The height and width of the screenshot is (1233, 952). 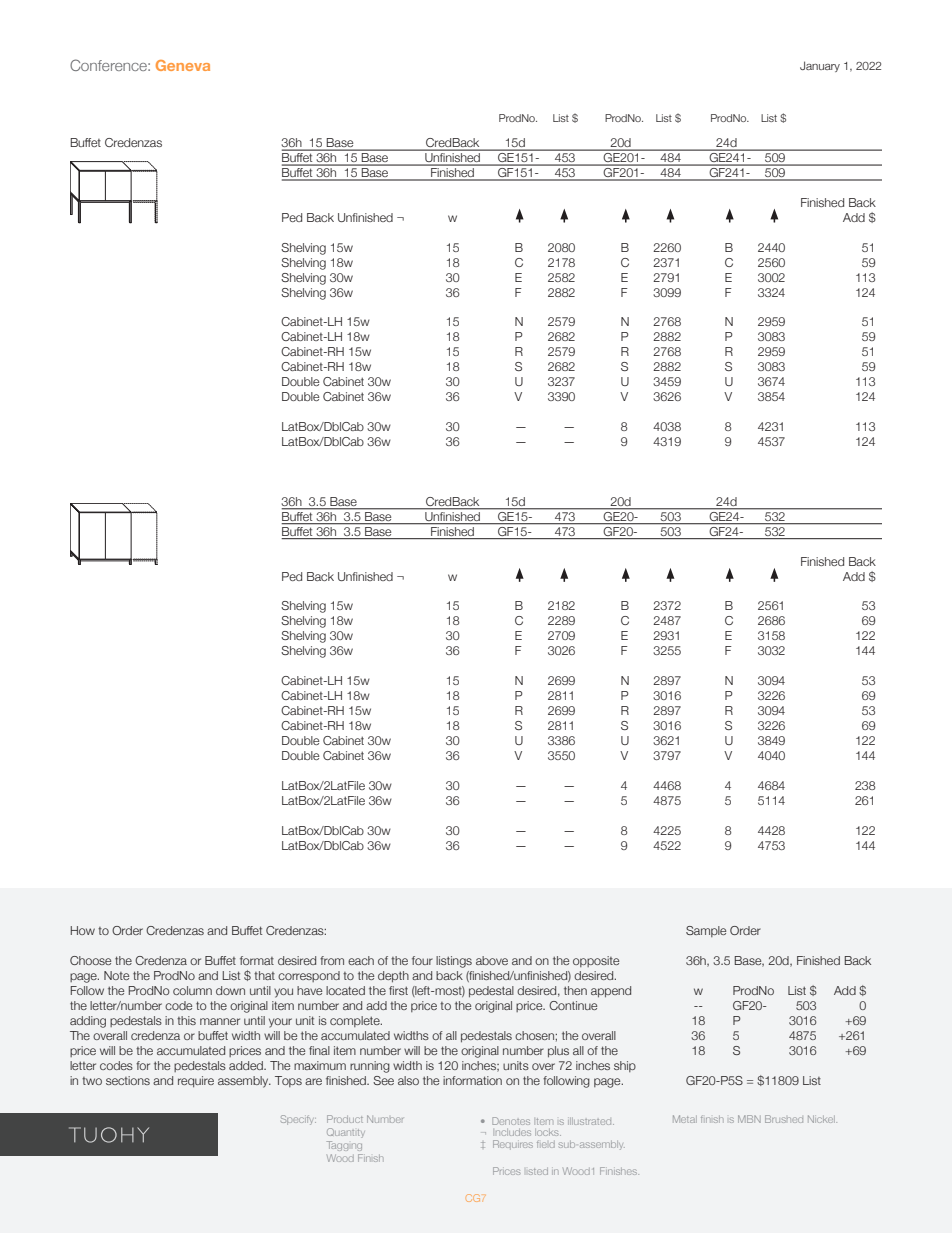 What do you see at coordinates (706, 931) in the screenshot?
I see `Sample` at bounding box center [706, 931].
